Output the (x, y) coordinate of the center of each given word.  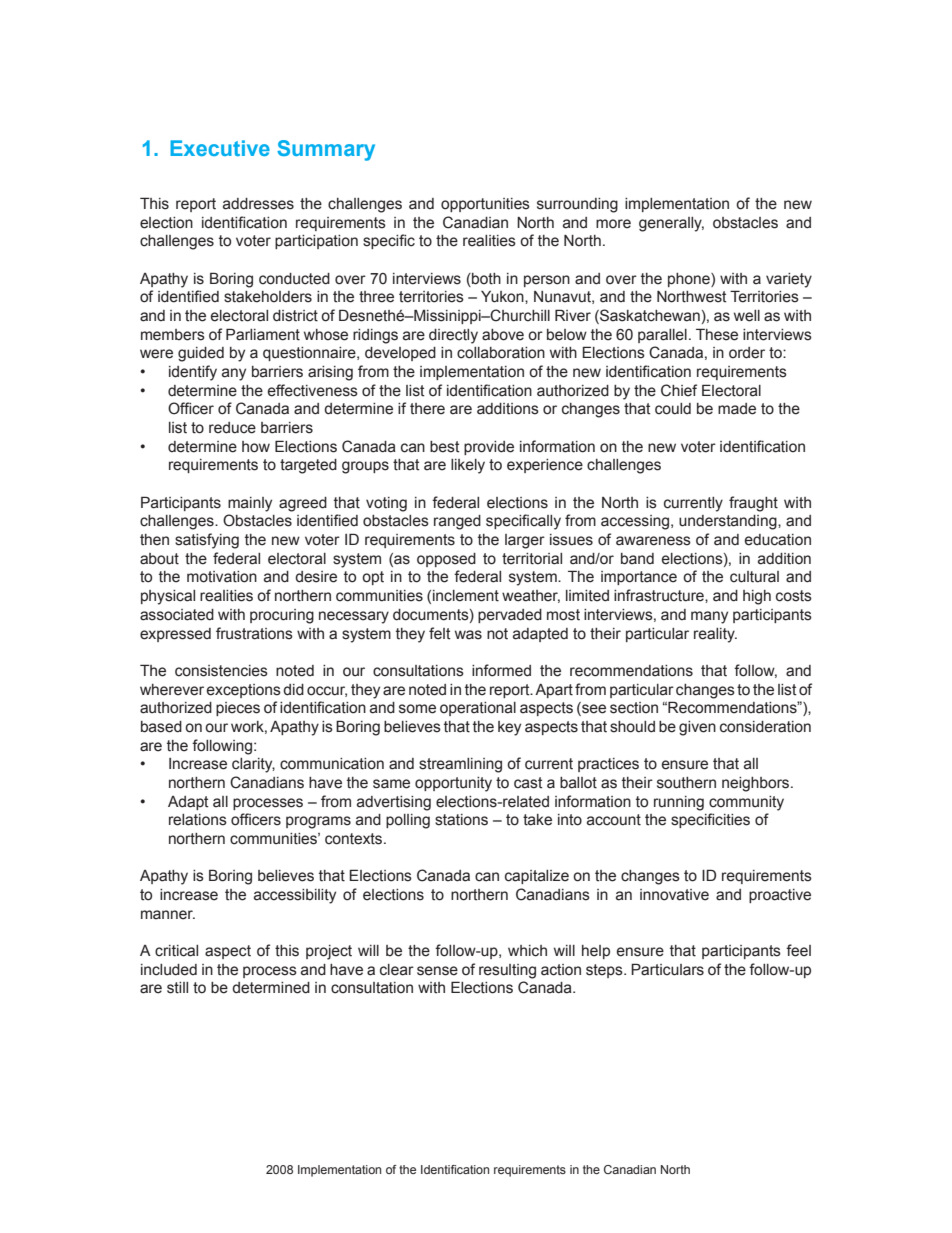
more (613, 224)
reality (715, 635)
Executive (220, 148)
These (717, 334)
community (746, 803)
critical (176, 951)
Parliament (263, 334)
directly (453, 336)
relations (198, 820)
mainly (250, 504)
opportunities (485, 205)
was (468, 635)
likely (468, 466)
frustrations (254, 633)
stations (461, 820)
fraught (753, 504)
